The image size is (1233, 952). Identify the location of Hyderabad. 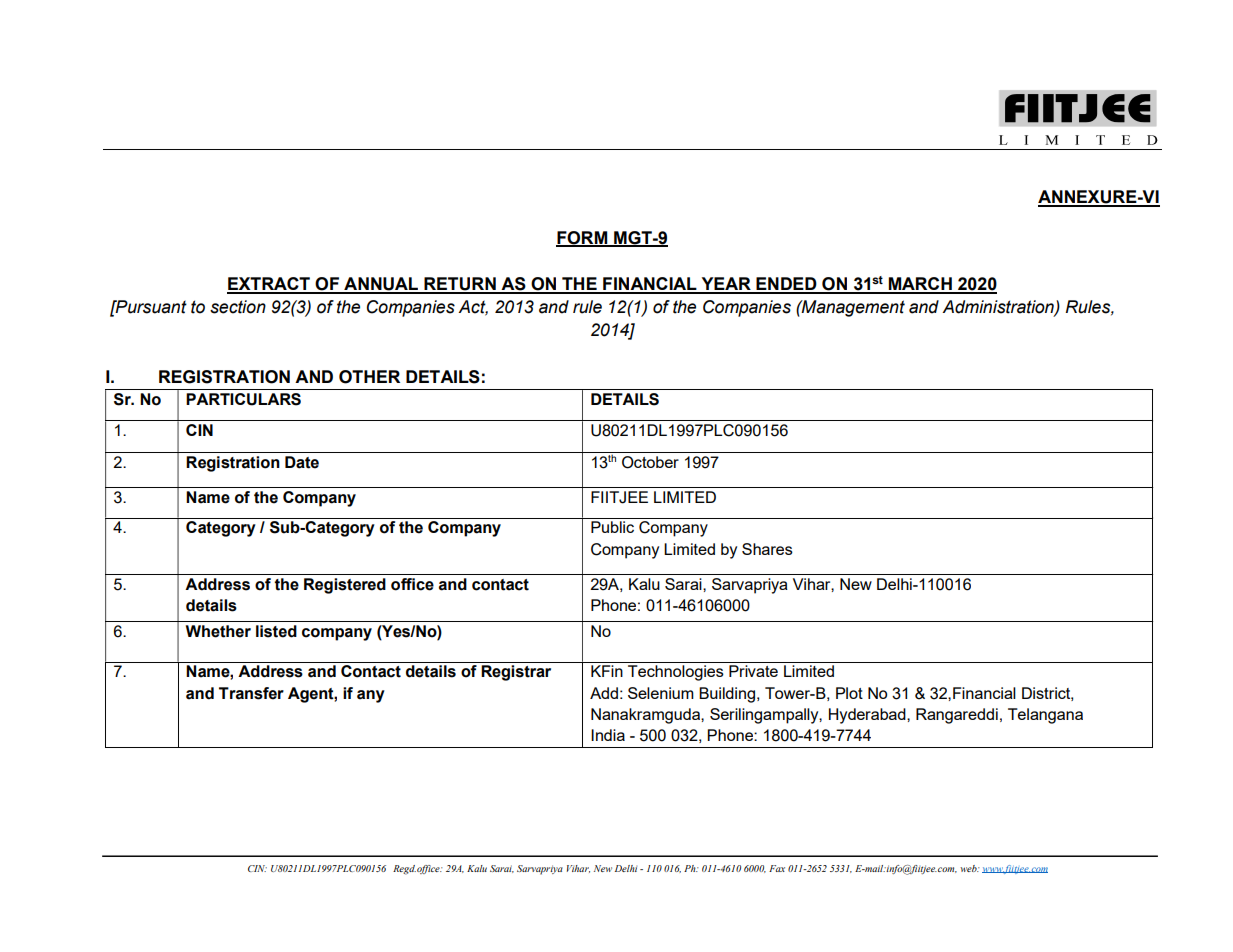
(868, 716).
